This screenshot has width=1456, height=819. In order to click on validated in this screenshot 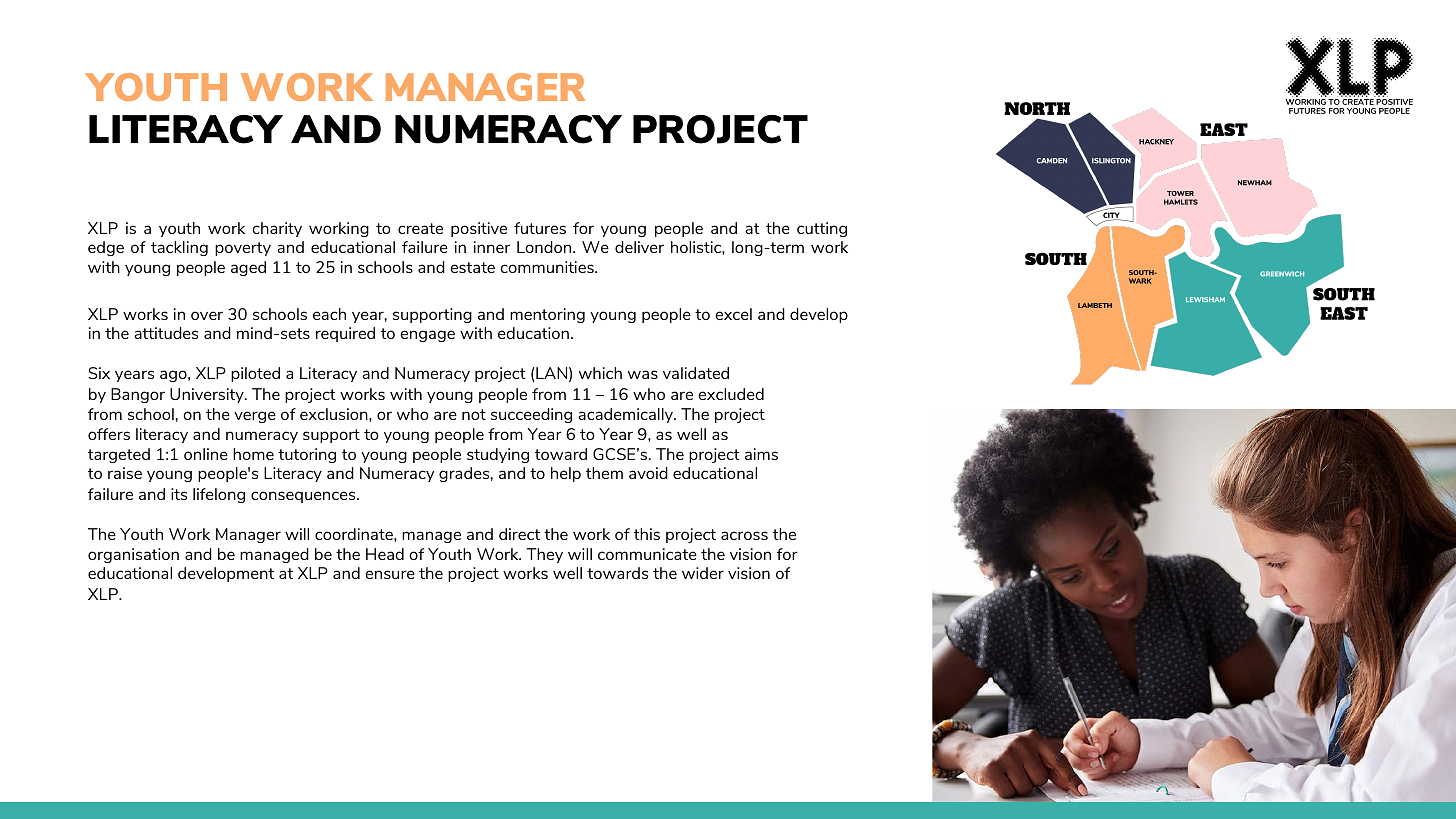, I will do `click(696, 373)`.
